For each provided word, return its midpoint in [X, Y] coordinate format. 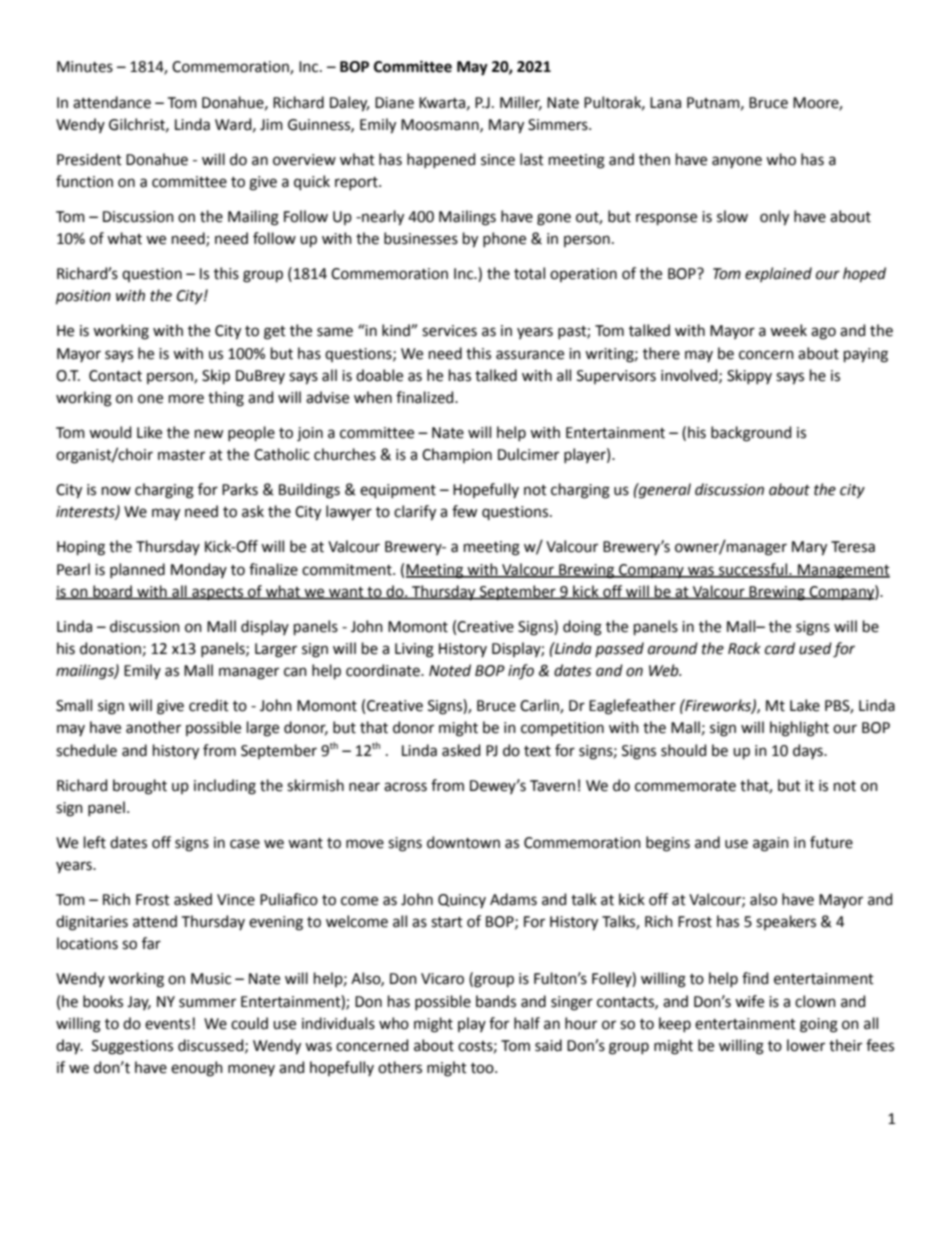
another [153, 727]
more [186, 399]
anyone [737, 162]
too [483, 1068]
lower [806, 1045]
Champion [457, 455]
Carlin [540, 706]
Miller [521, 103]
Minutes [85, 67]
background [751, 434]
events [169, 1024]
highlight [799, 729]
